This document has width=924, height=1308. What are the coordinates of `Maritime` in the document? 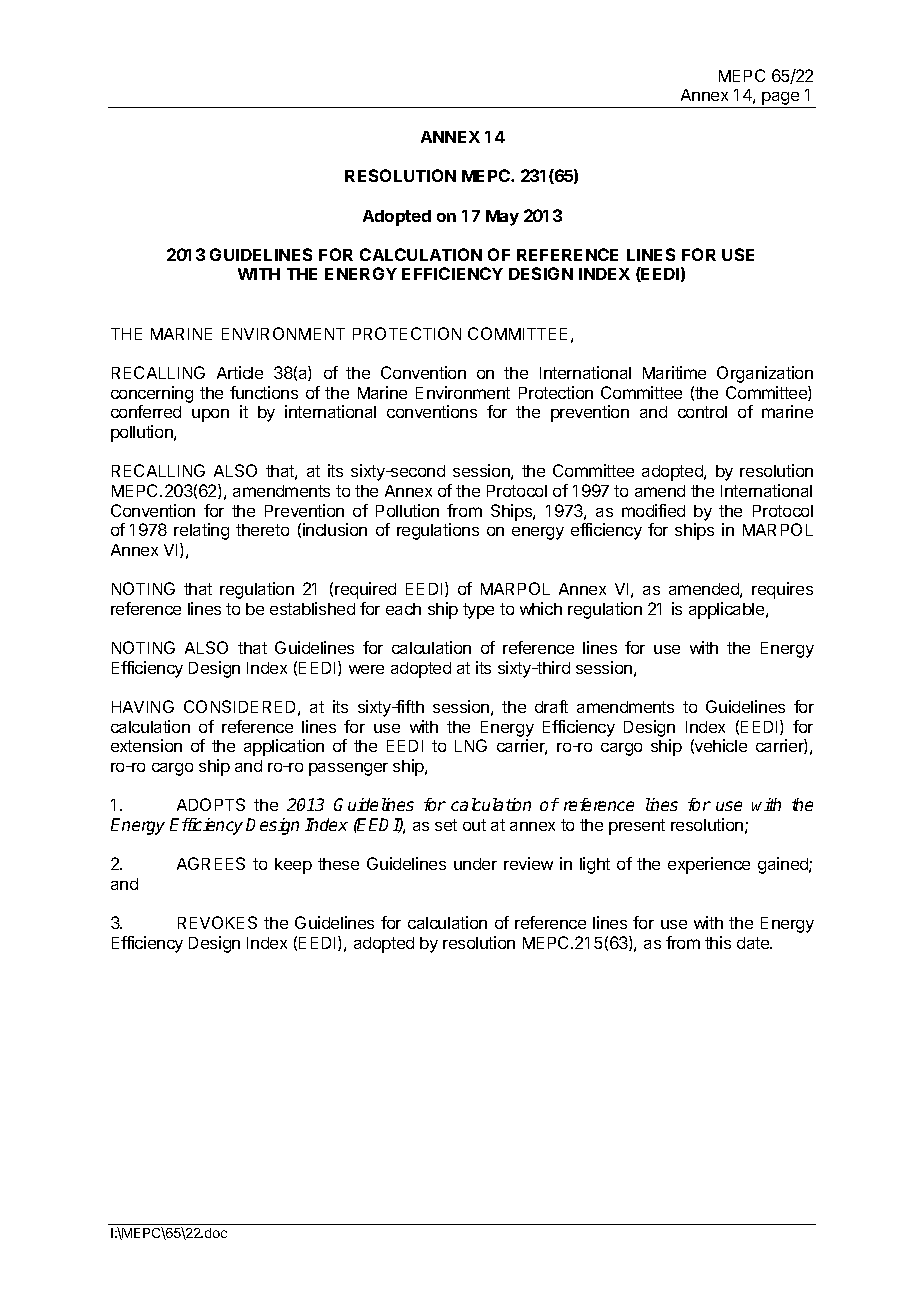 It's located at (674, 372).
